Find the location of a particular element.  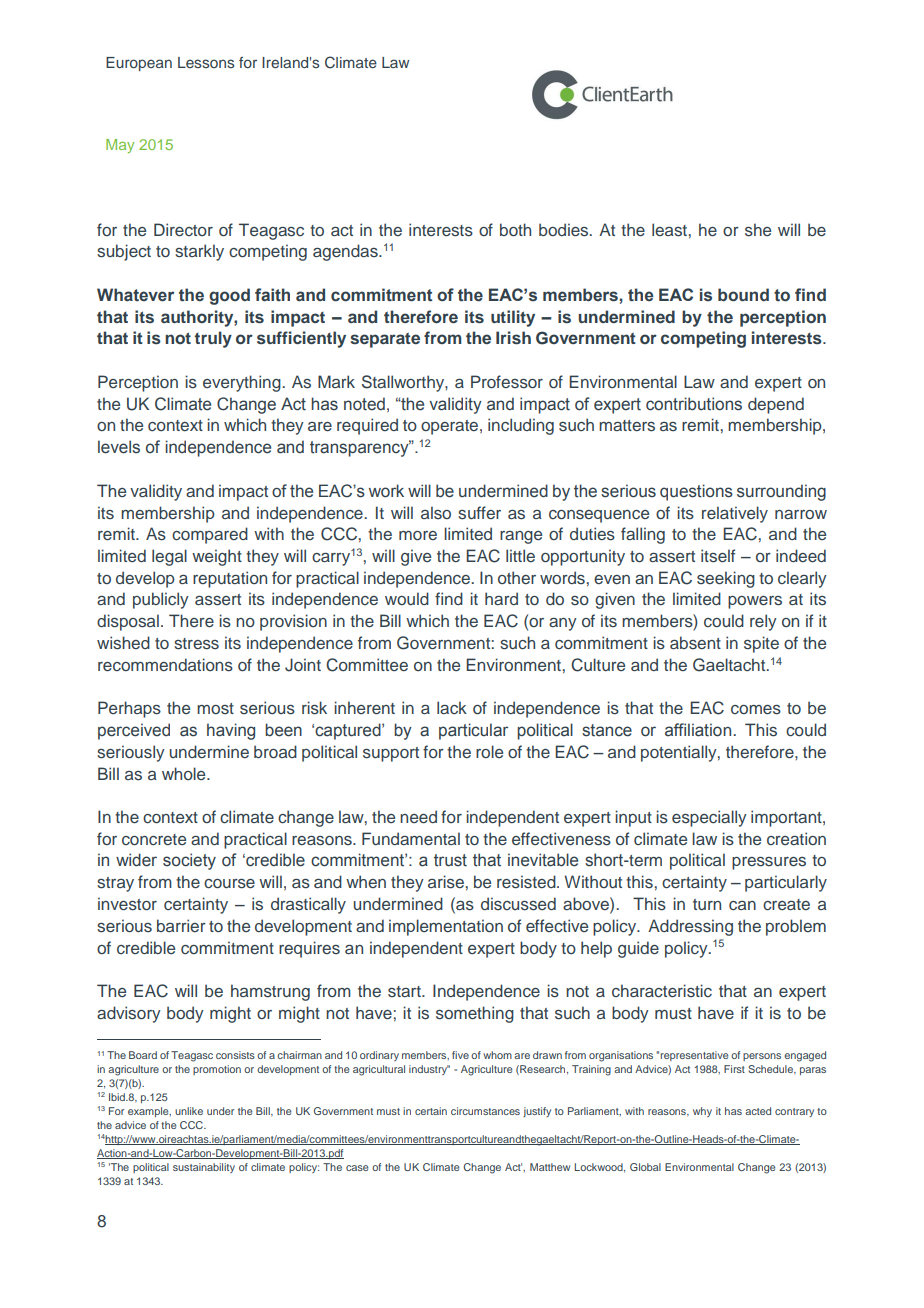

bodies is located at coordinates (565, 230).
